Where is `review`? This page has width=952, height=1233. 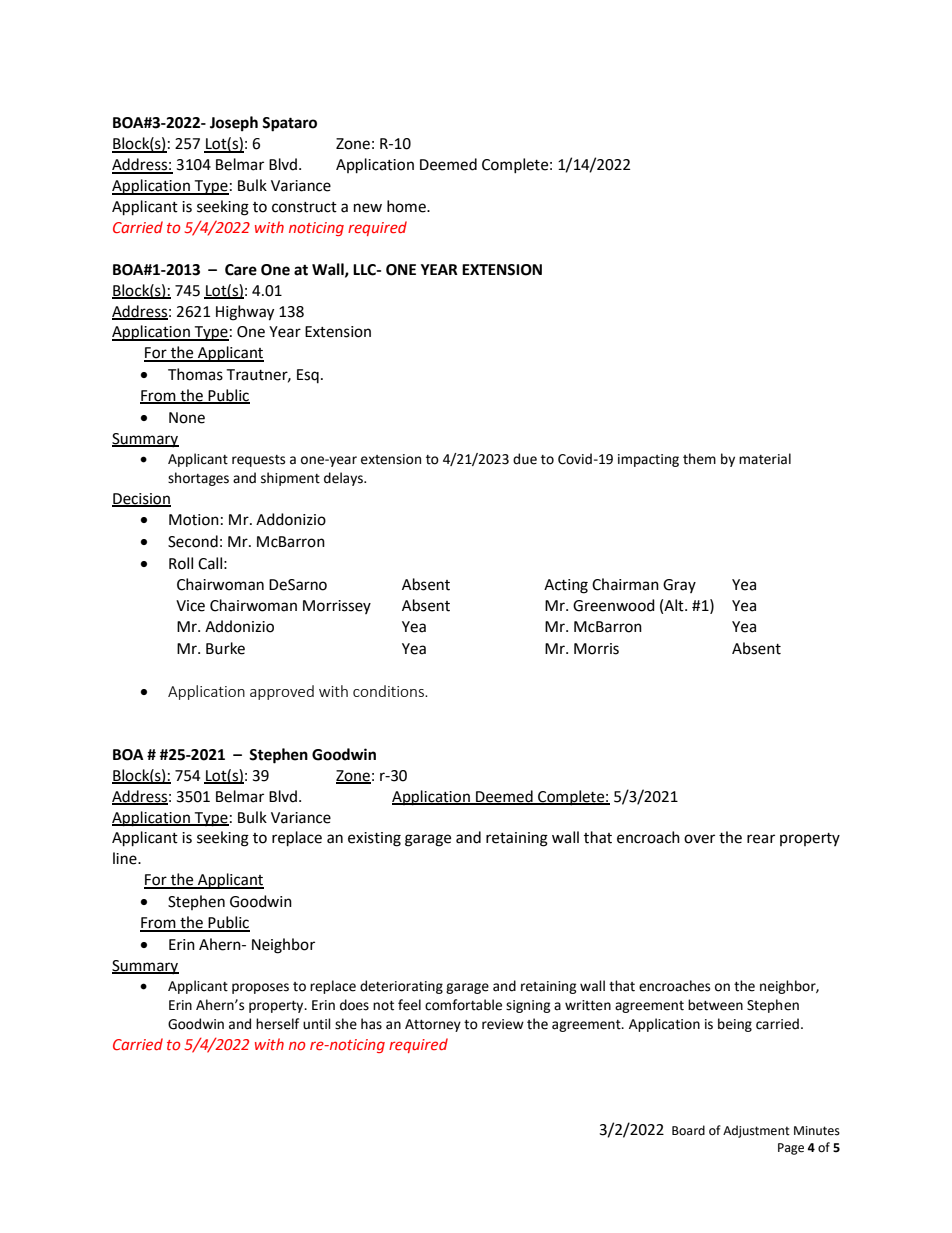
review is located at coordinates (503, 1024).
